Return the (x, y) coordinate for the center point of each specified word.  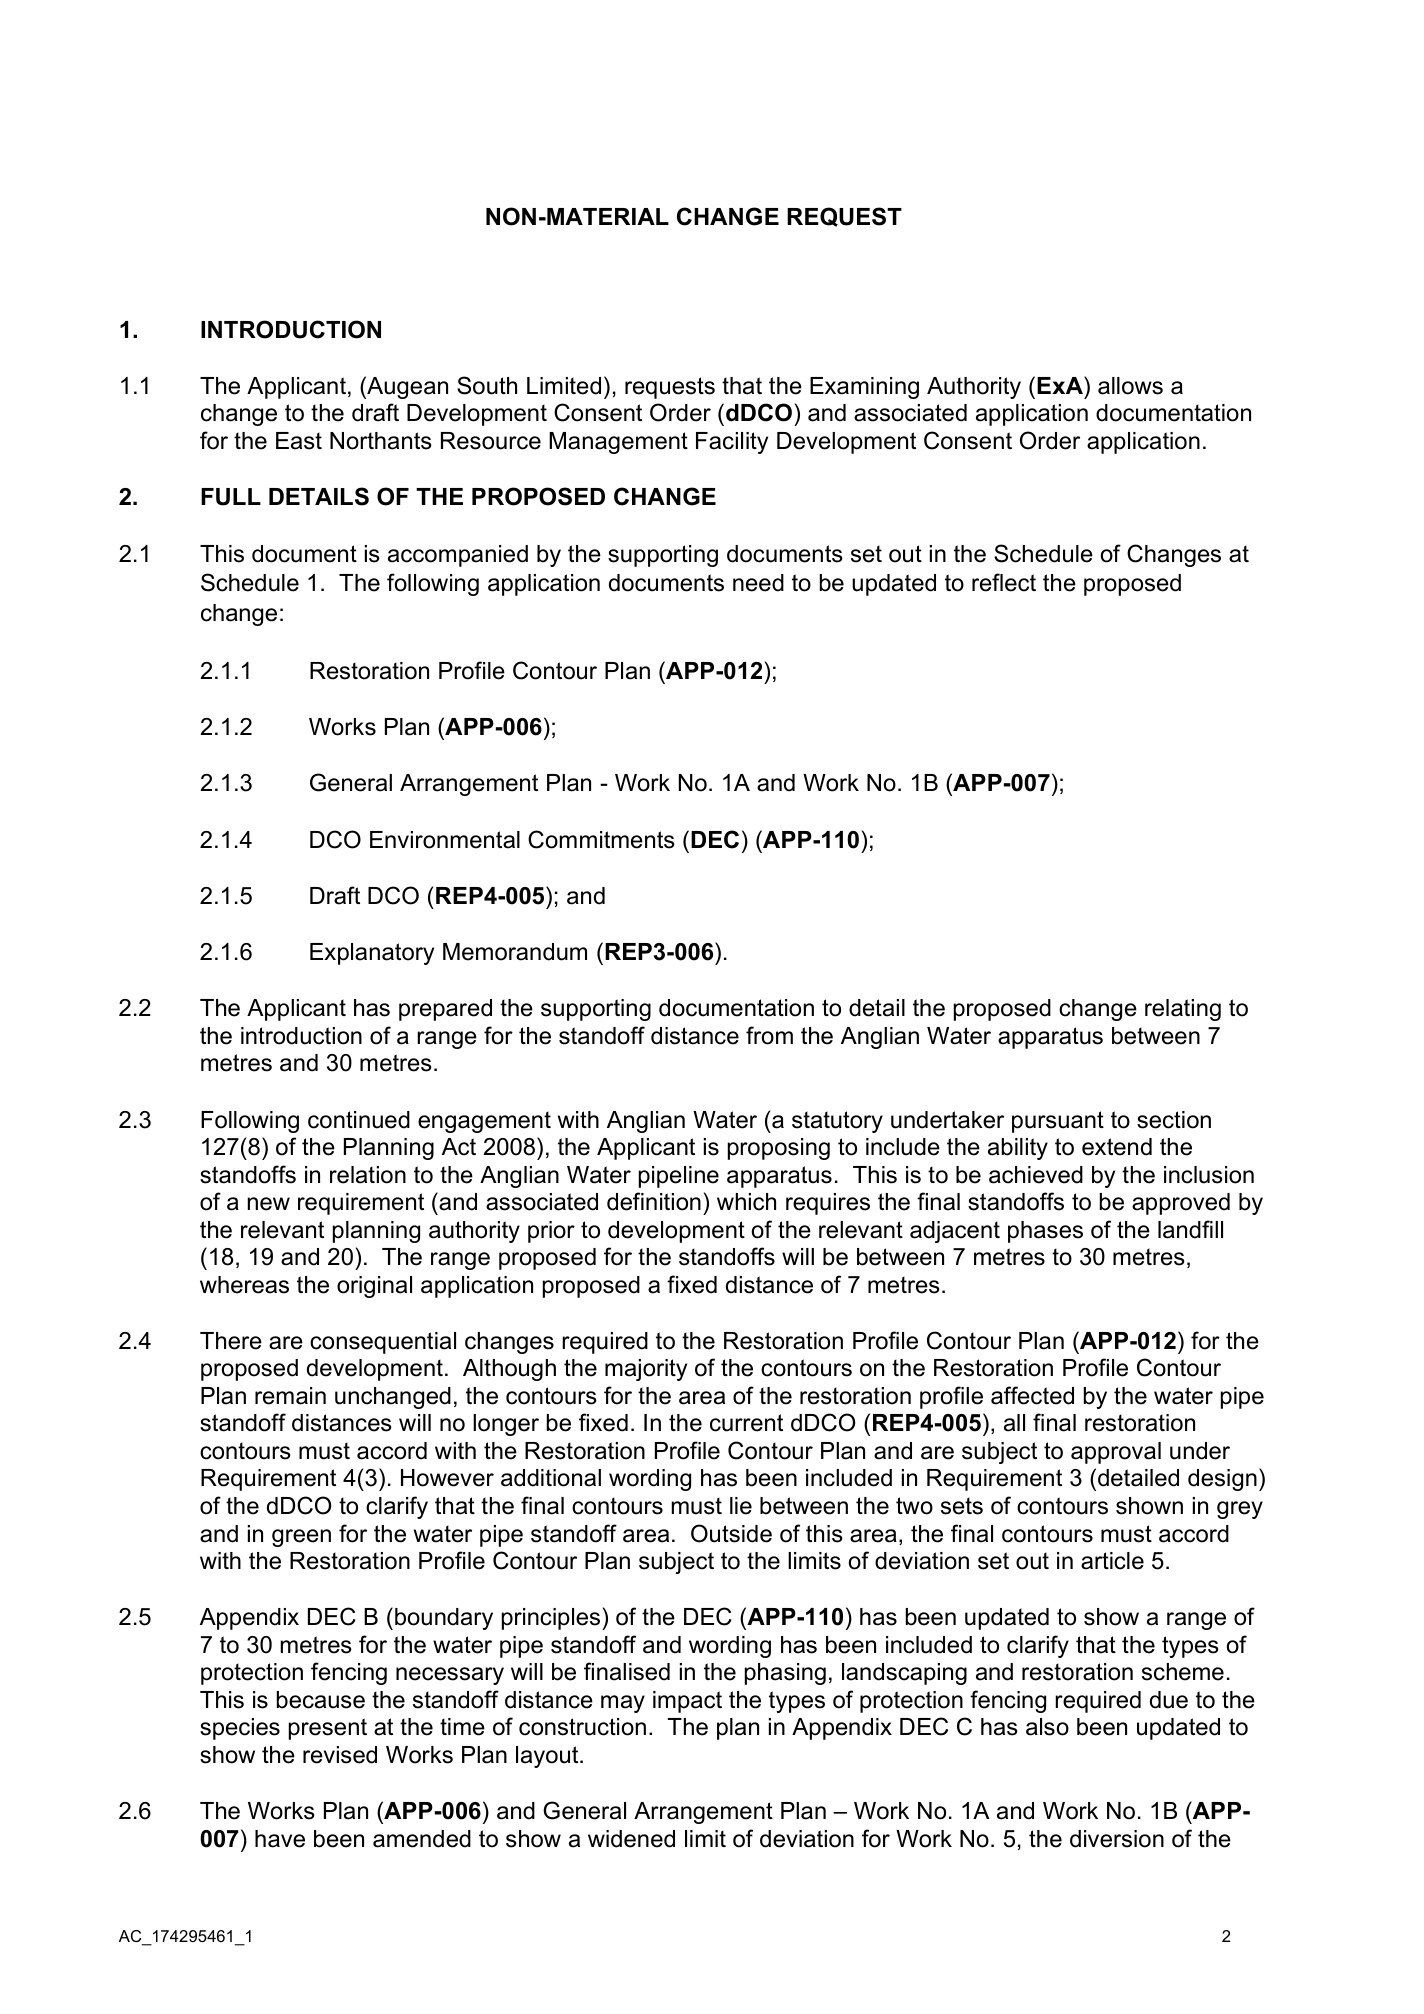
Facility (732, 443)
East (299, 441)
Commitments (601, 839)
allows (1130, 386)
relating (1183, 1010)
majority (646, 1370)
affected (1032, 1395)
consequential (383, 1343)
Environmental (445, 840)
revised (340, 1755)
